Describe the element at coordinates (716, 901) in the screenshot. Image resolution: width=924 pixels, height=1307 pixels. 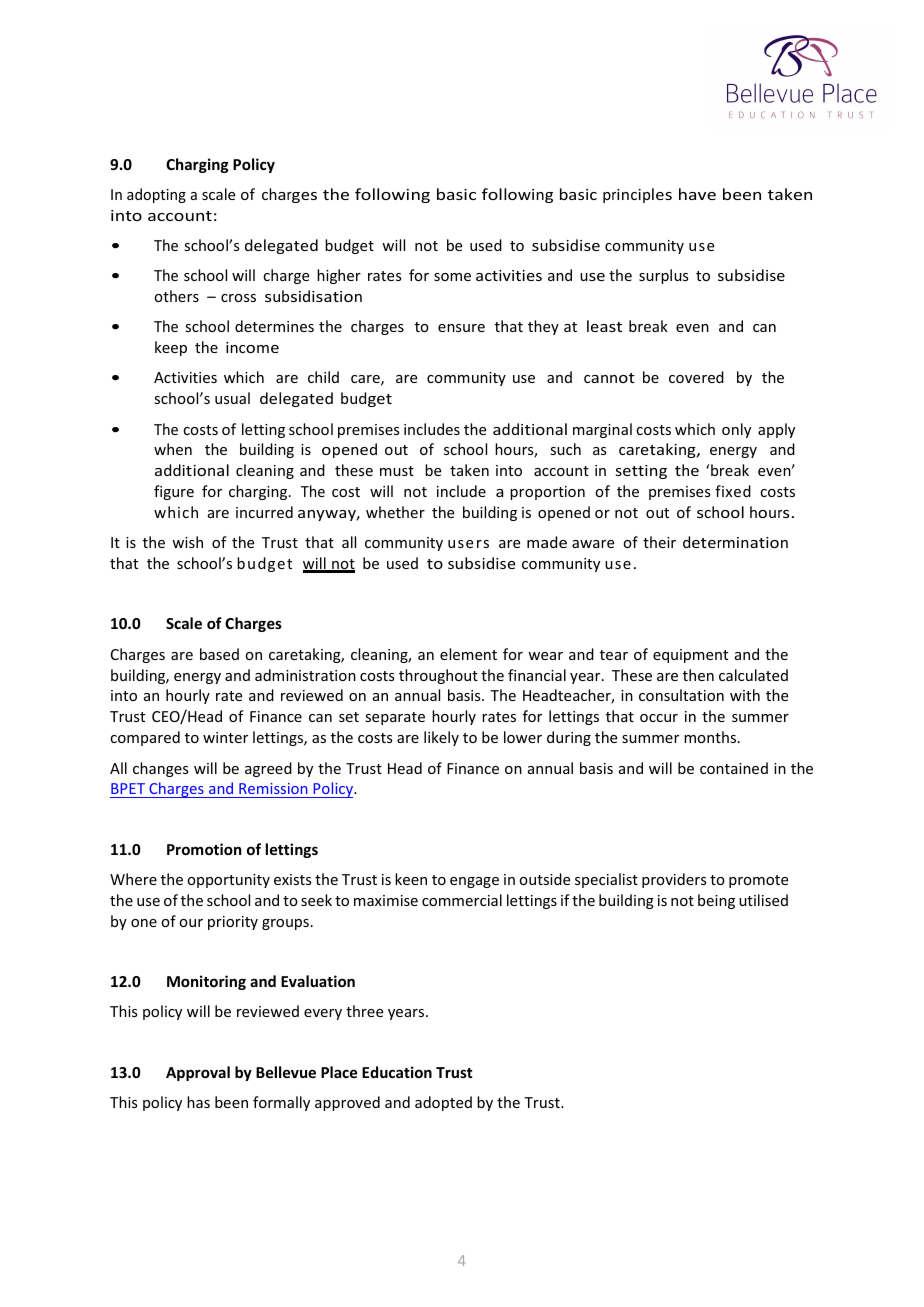
I see `being` at that location.
